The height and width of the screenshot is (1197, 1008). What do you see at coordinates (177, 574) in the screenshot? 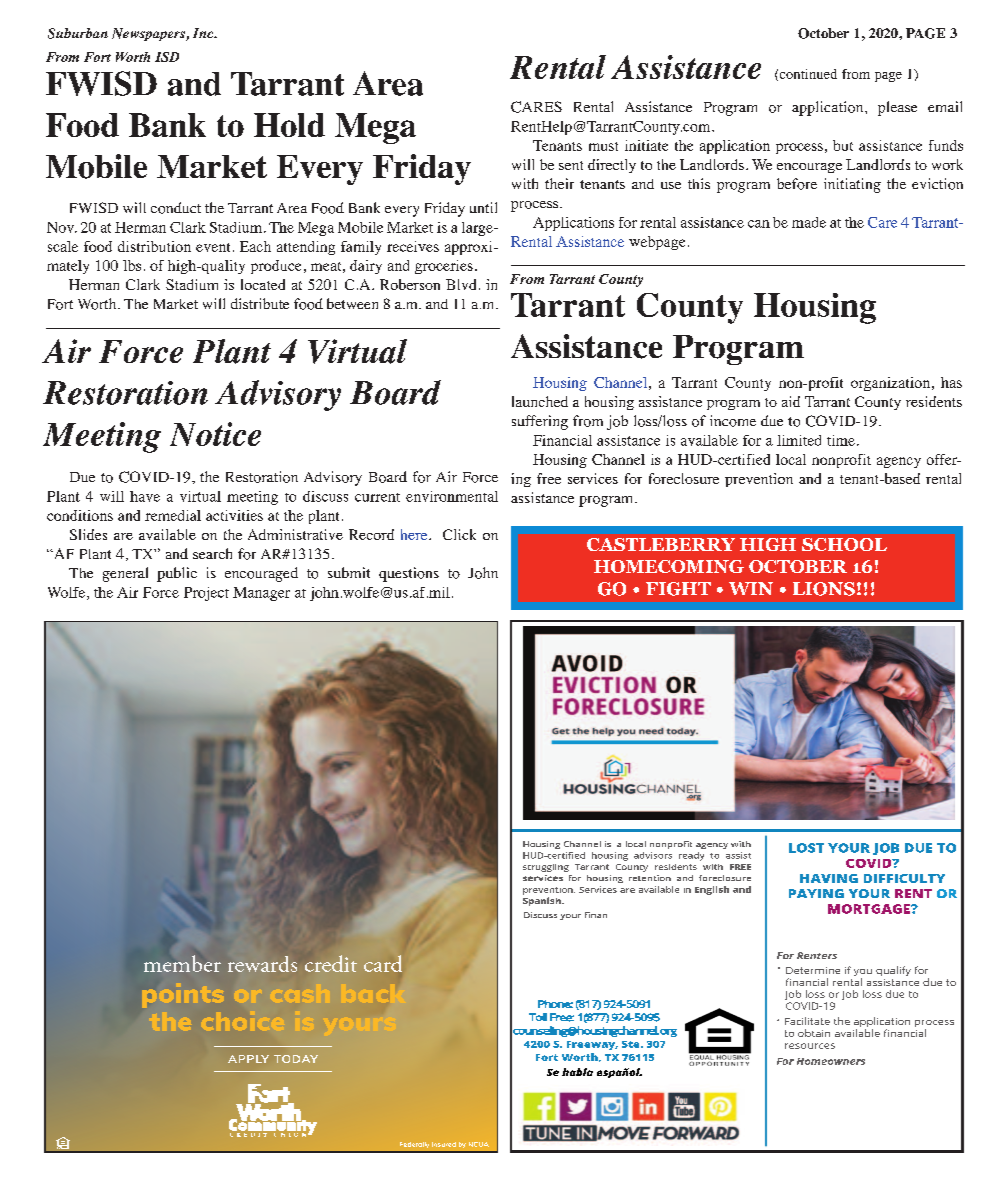
I see `public` at bounding box center [177, 574].
